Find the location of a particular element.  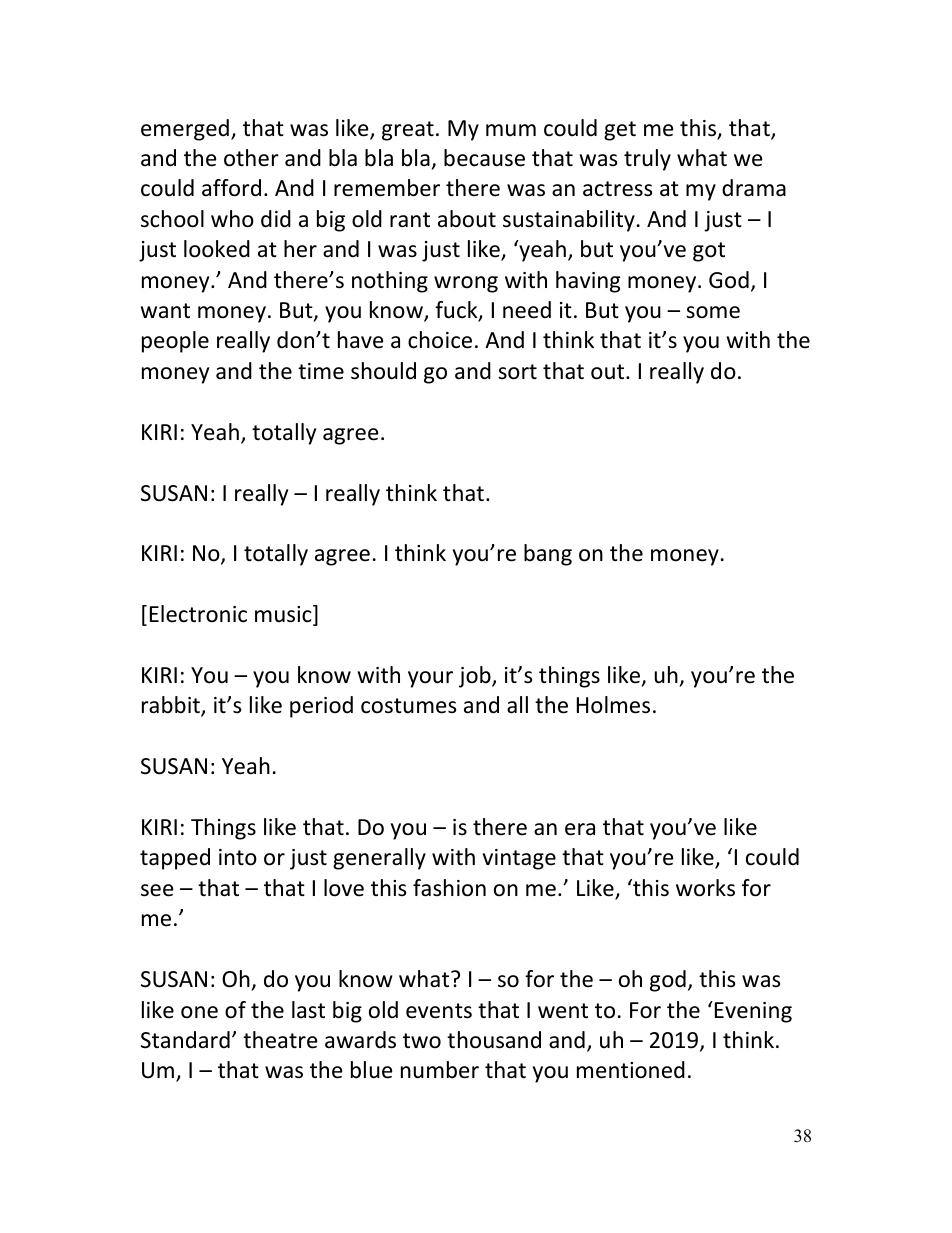

Holmes is located at coordinates (613, 705).
